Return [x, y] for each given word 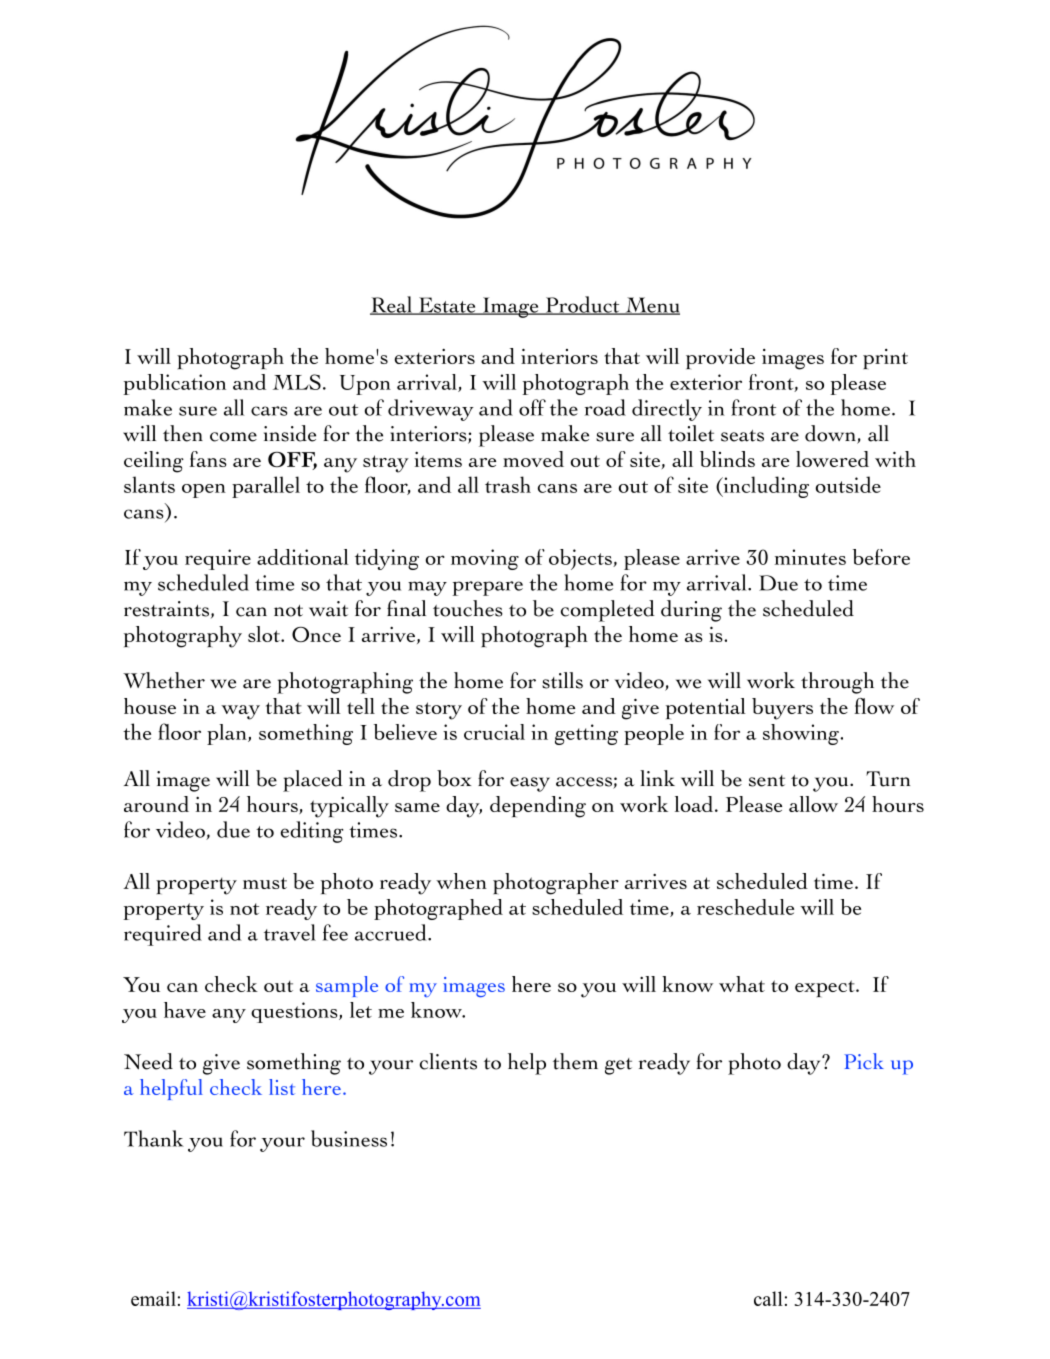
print [885, 359]
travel [290, 932]
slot [265, 634]
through [837, 683]
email [153, 1298]
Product [582, 305]
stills [562, 680]
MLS [297, 382]
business [349, 1138]
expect [826, 988]
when [461, 881]
